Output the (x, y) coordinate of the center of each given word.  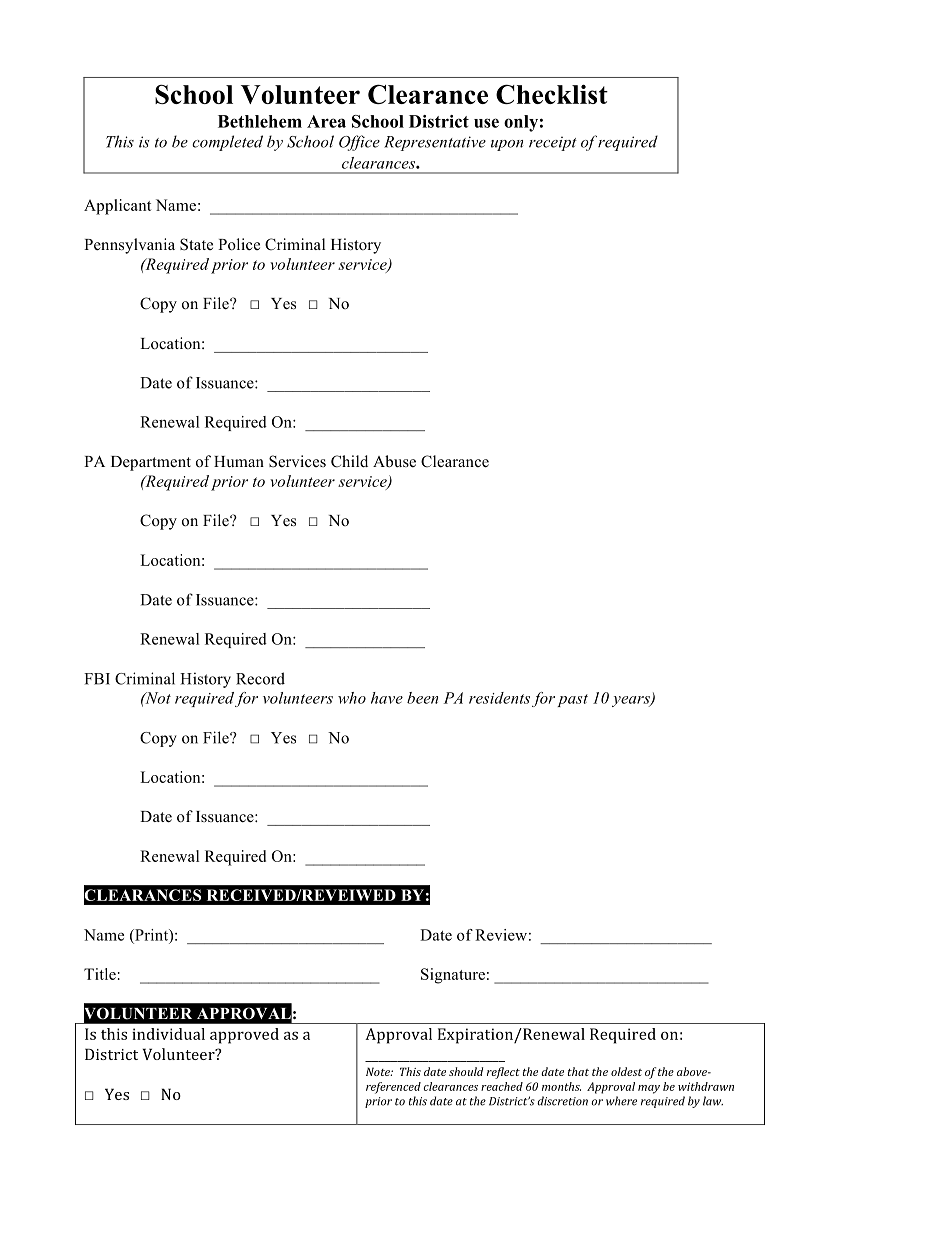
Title (100, 974)
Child (349, 461)
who (352, 698)
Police (239, 244)
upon (507, 145)
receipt (553, 143)
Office (359, 143)
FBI (97, 679)
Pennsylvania (129, 246)
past (572, 700)
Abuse (394, 461)
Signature (453, 976)
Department (151, 463)
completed (227, 143)
